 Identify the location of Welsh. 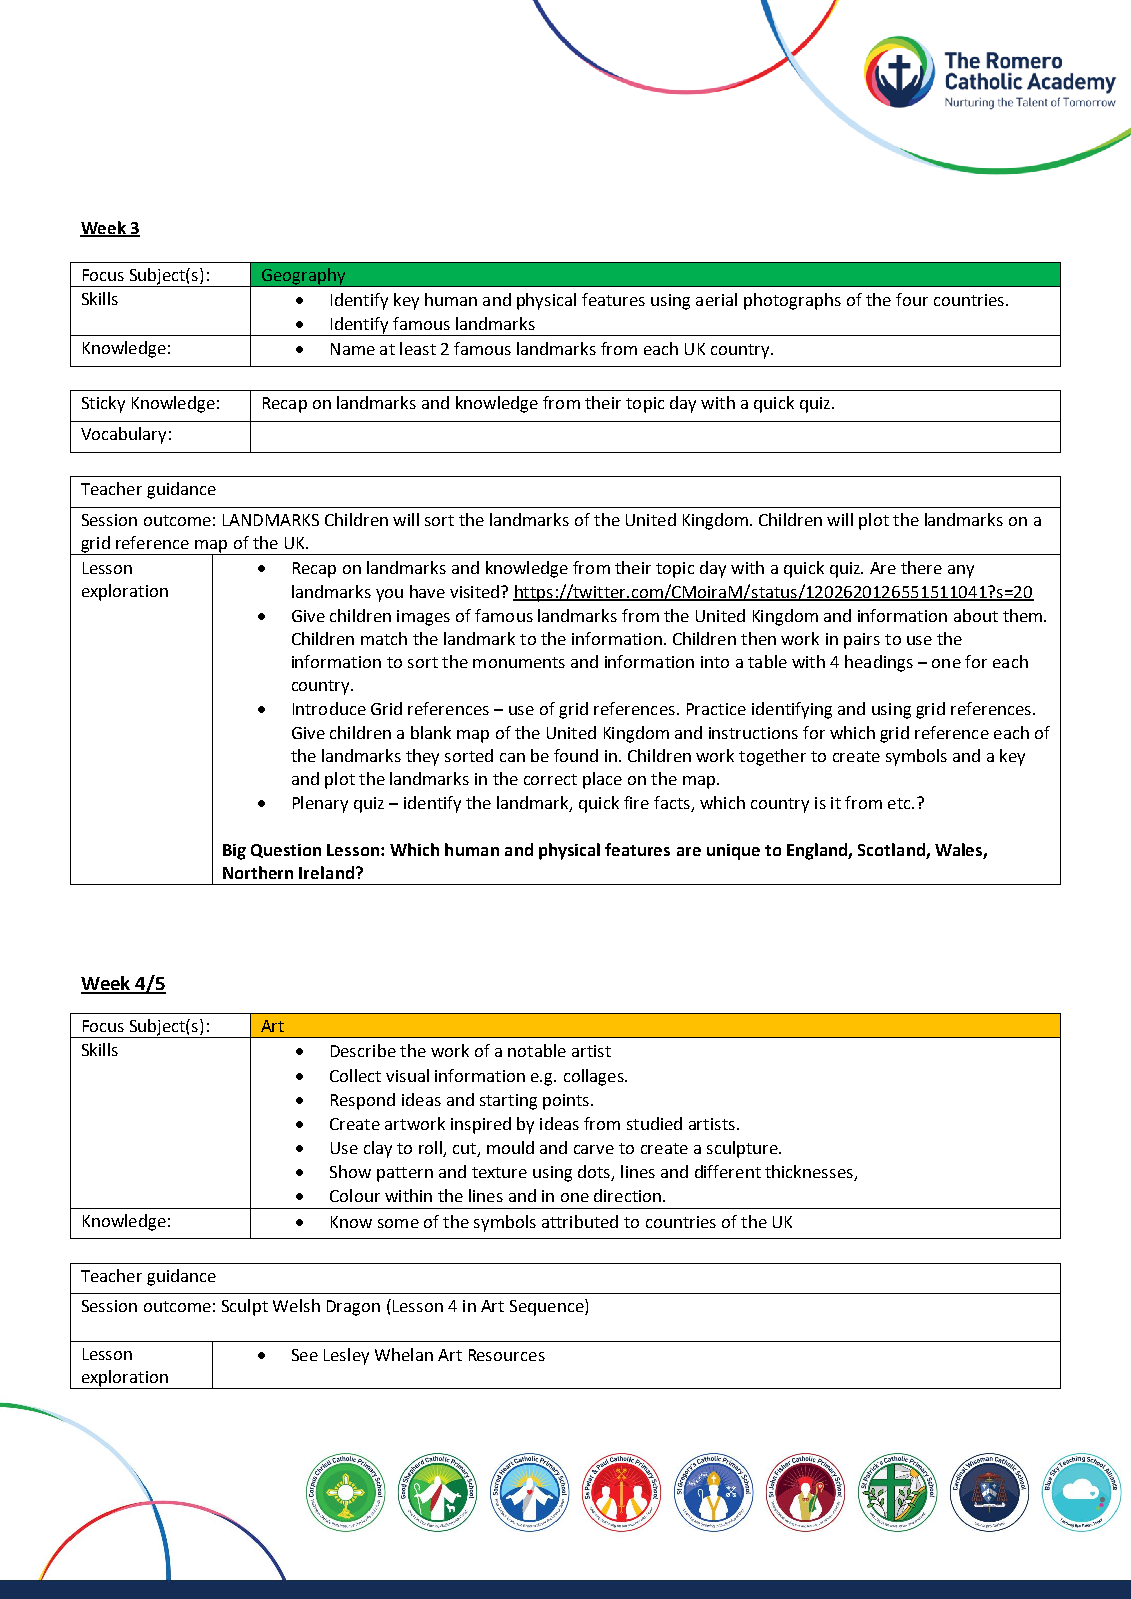
(296, 1305).
